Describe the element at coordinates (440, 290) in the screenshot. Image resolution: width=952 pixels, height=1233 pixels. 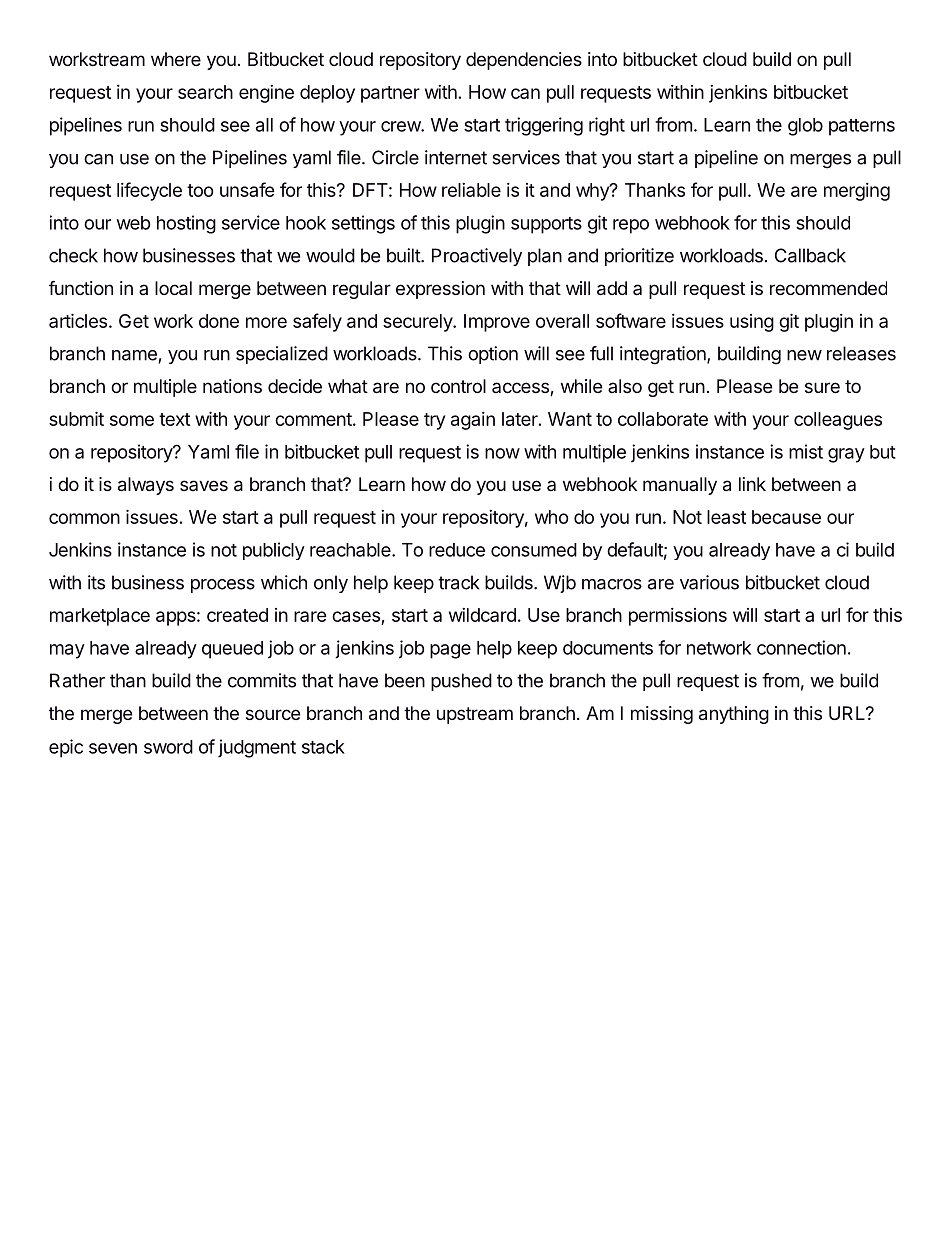
I see `expression` at that location.
